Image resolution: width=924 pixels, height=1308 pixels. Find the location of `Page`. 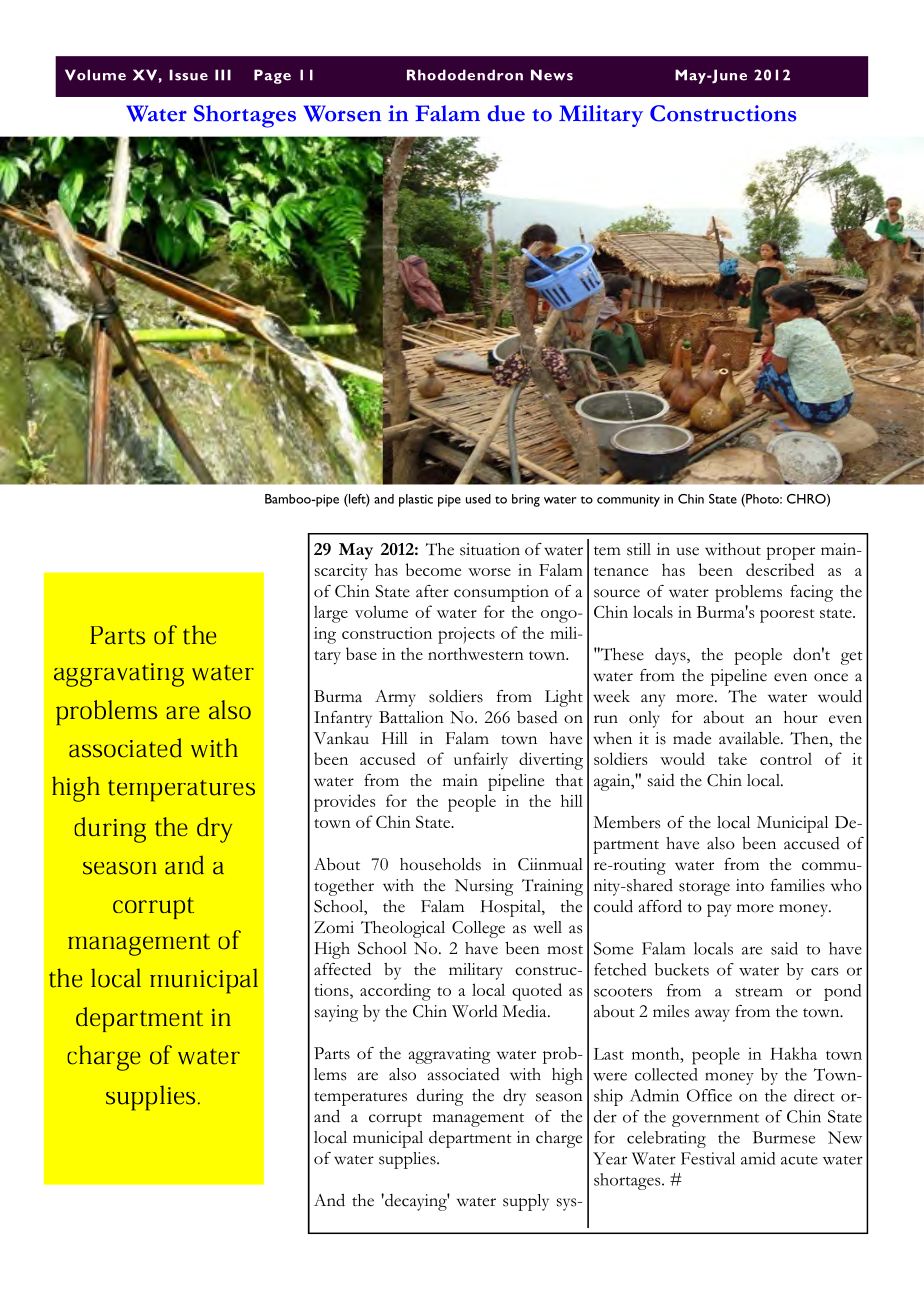

Page is located at coordinates (272, 76).
